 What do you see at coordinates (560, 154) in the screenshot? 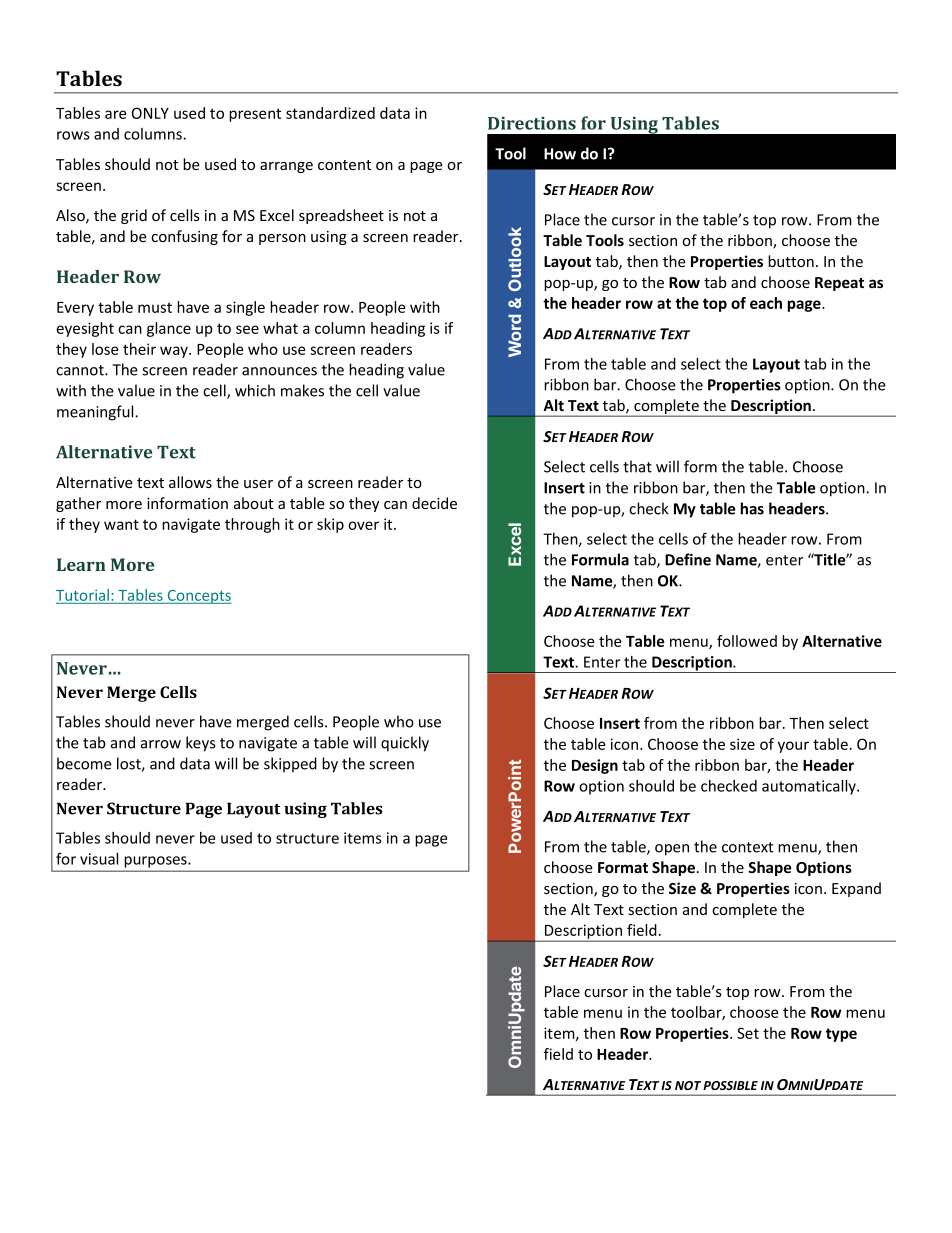
I see `How` at bounding box center [560, 154].
